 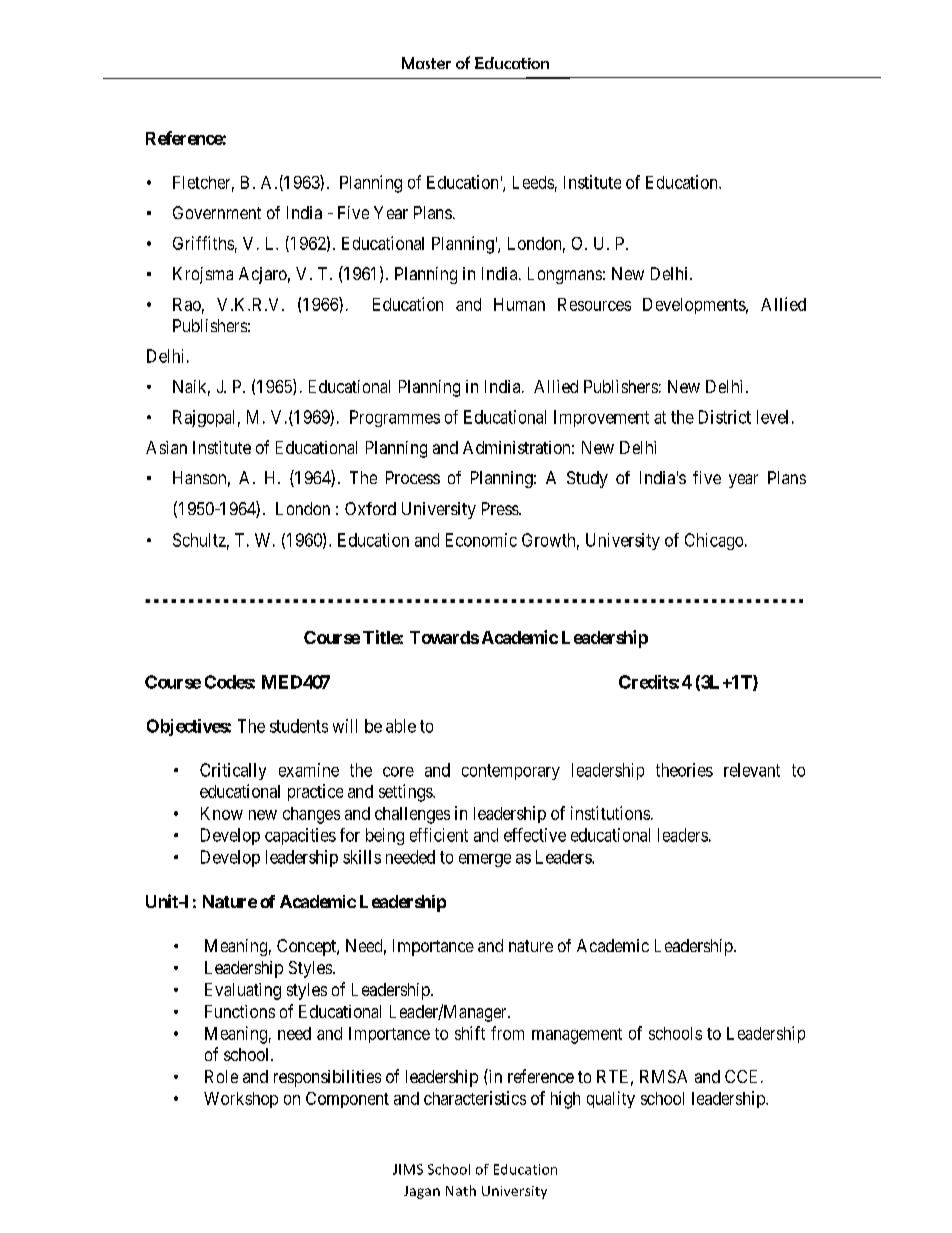 I want to click on Workshop, so click(x=241, y=1100).
